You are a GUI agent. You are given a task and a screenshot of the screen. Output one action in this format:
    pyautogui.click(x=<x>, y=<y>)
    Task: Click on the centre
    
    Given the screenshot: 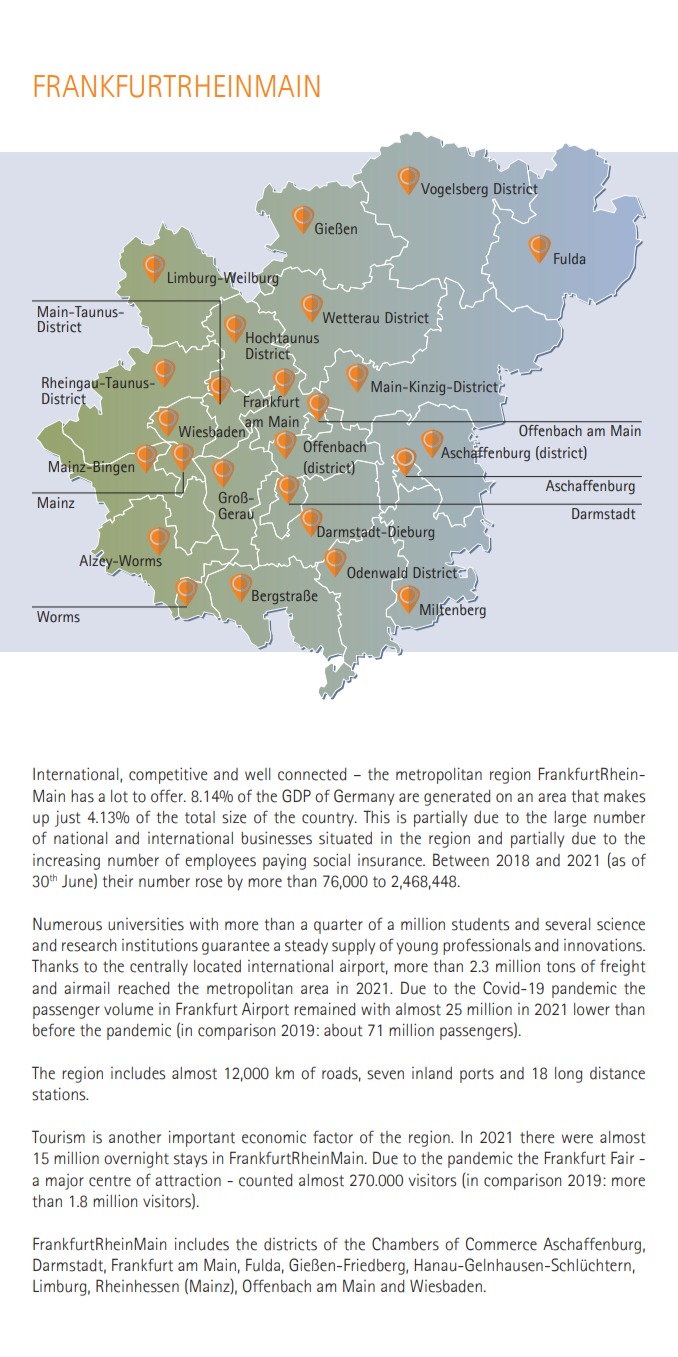 What is the action you would take?
    pyautogui.click(x=110, y=1181)
